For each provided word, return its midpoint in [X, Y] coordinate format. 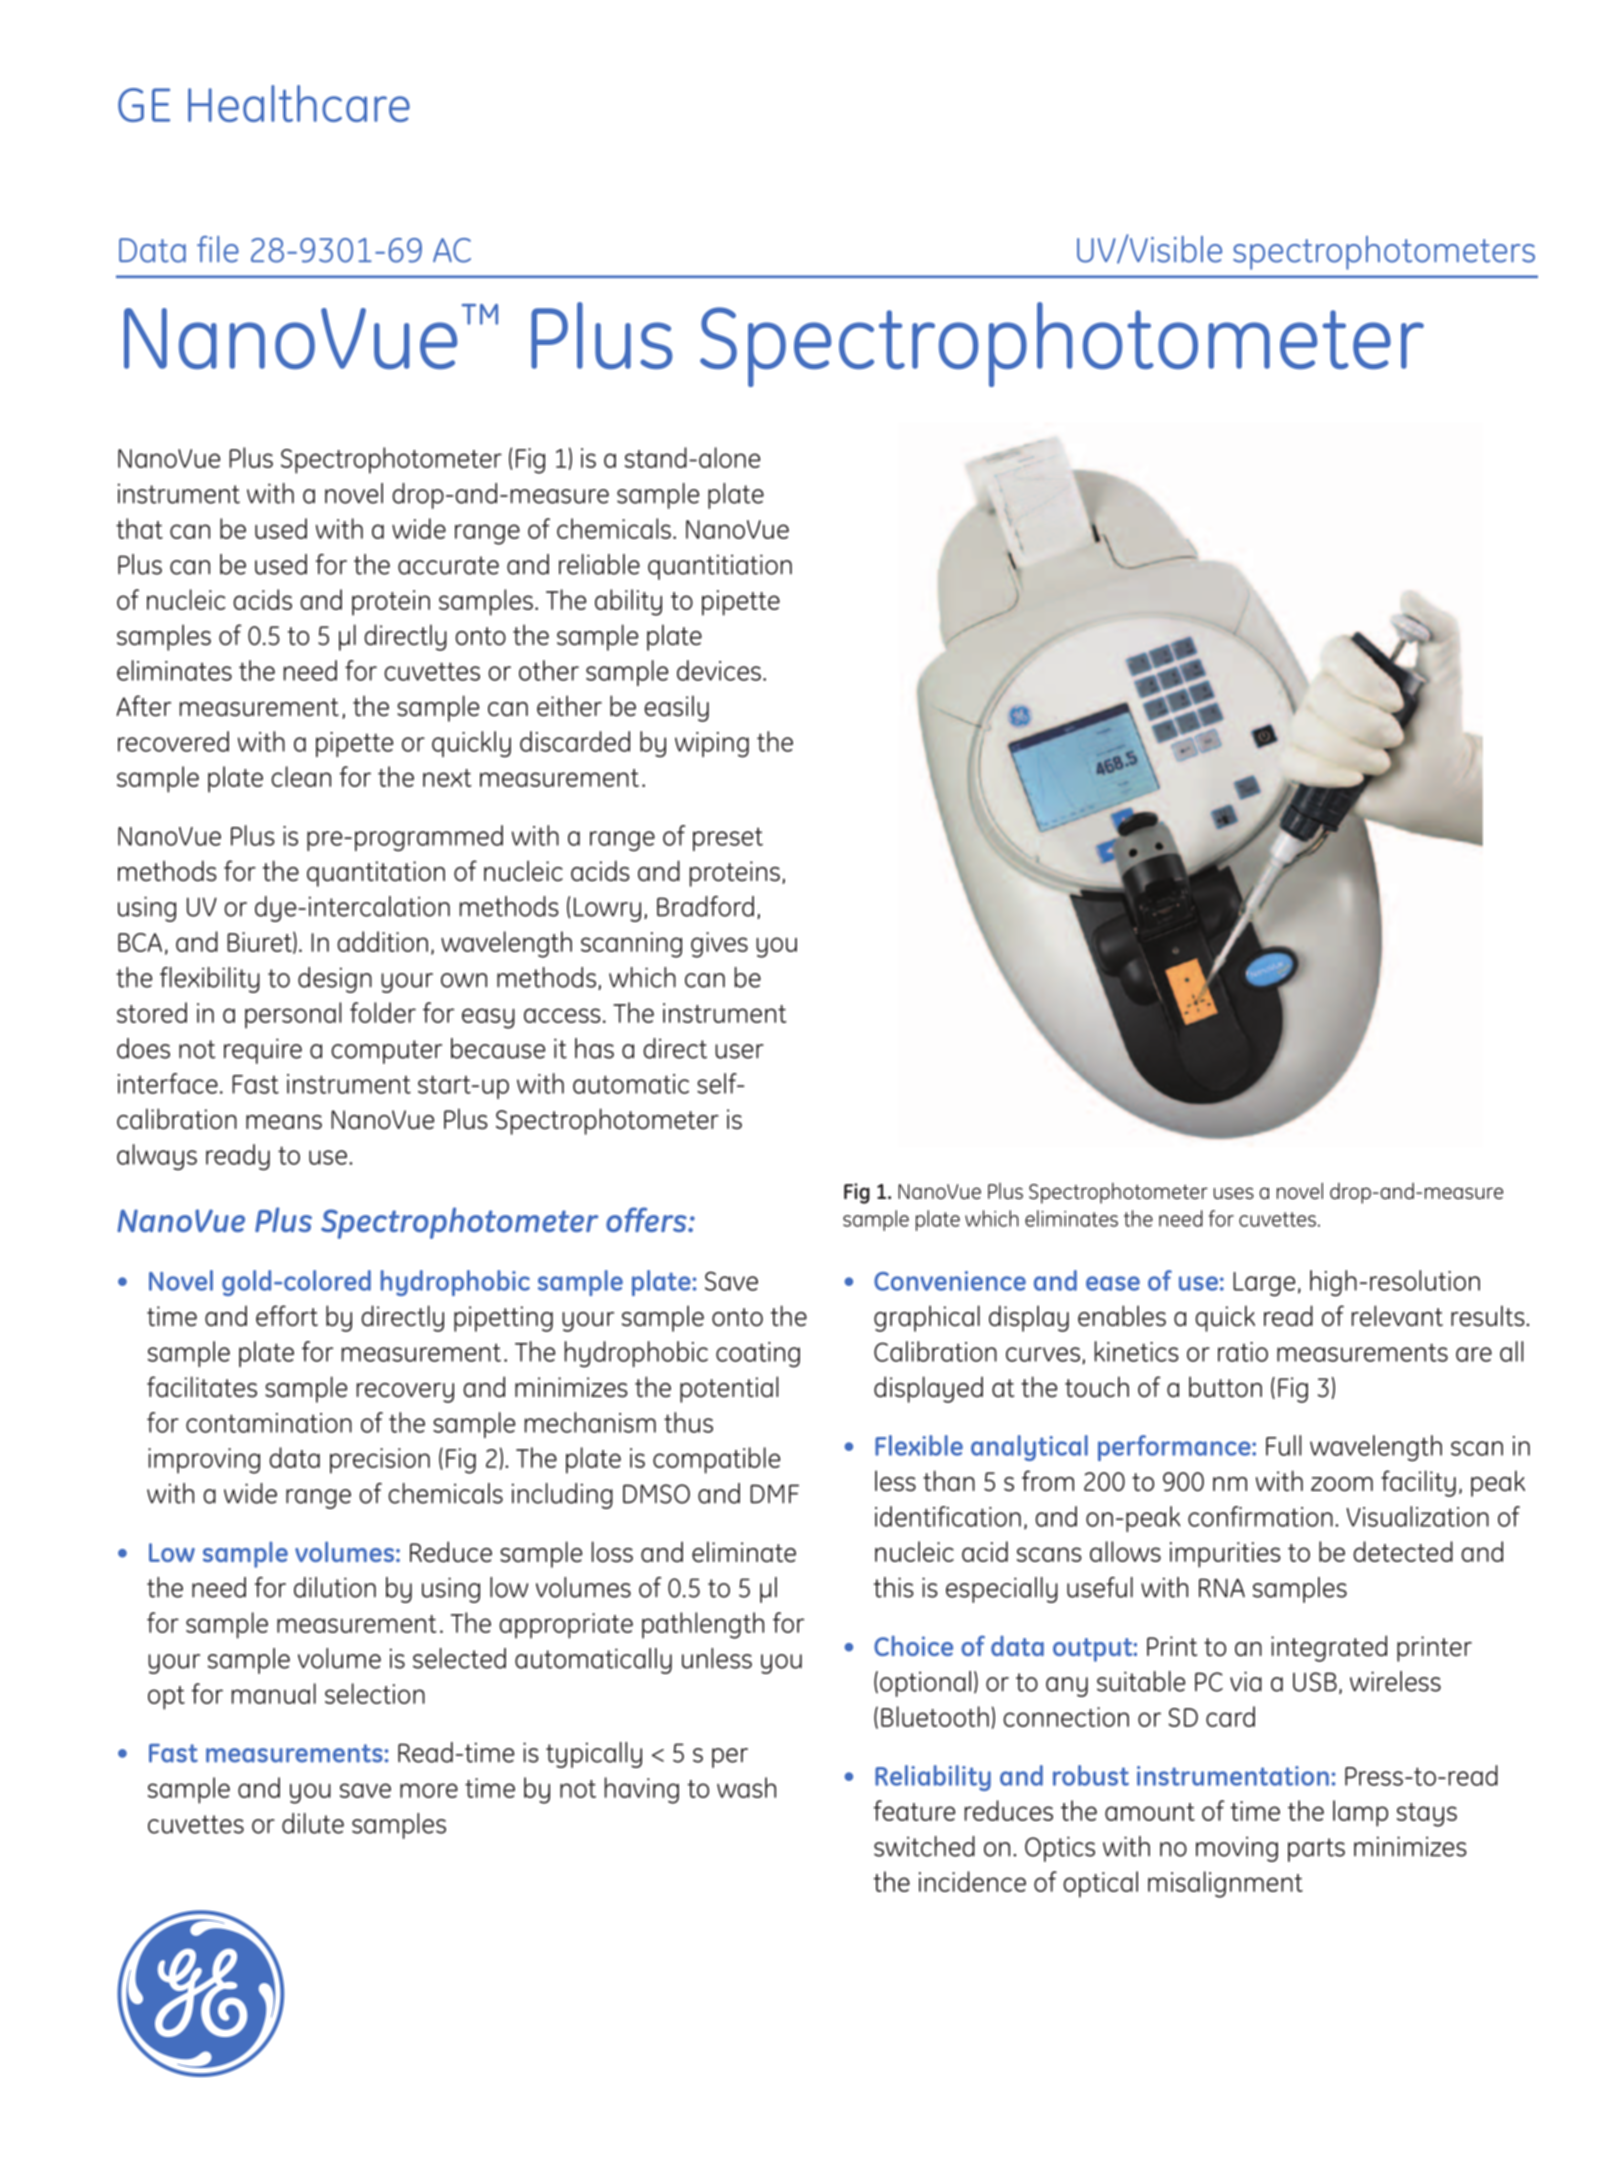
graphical [927, 1318]
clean [301, 776]
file [218, 249]
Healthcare [299, 103]
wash [746, 1787]
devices [719, 670]
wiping [712, 745]
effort [287, 1316]
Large [1264, 1284]
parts [1316, 1850]
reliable [599, 564]
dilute [313, 1823]
